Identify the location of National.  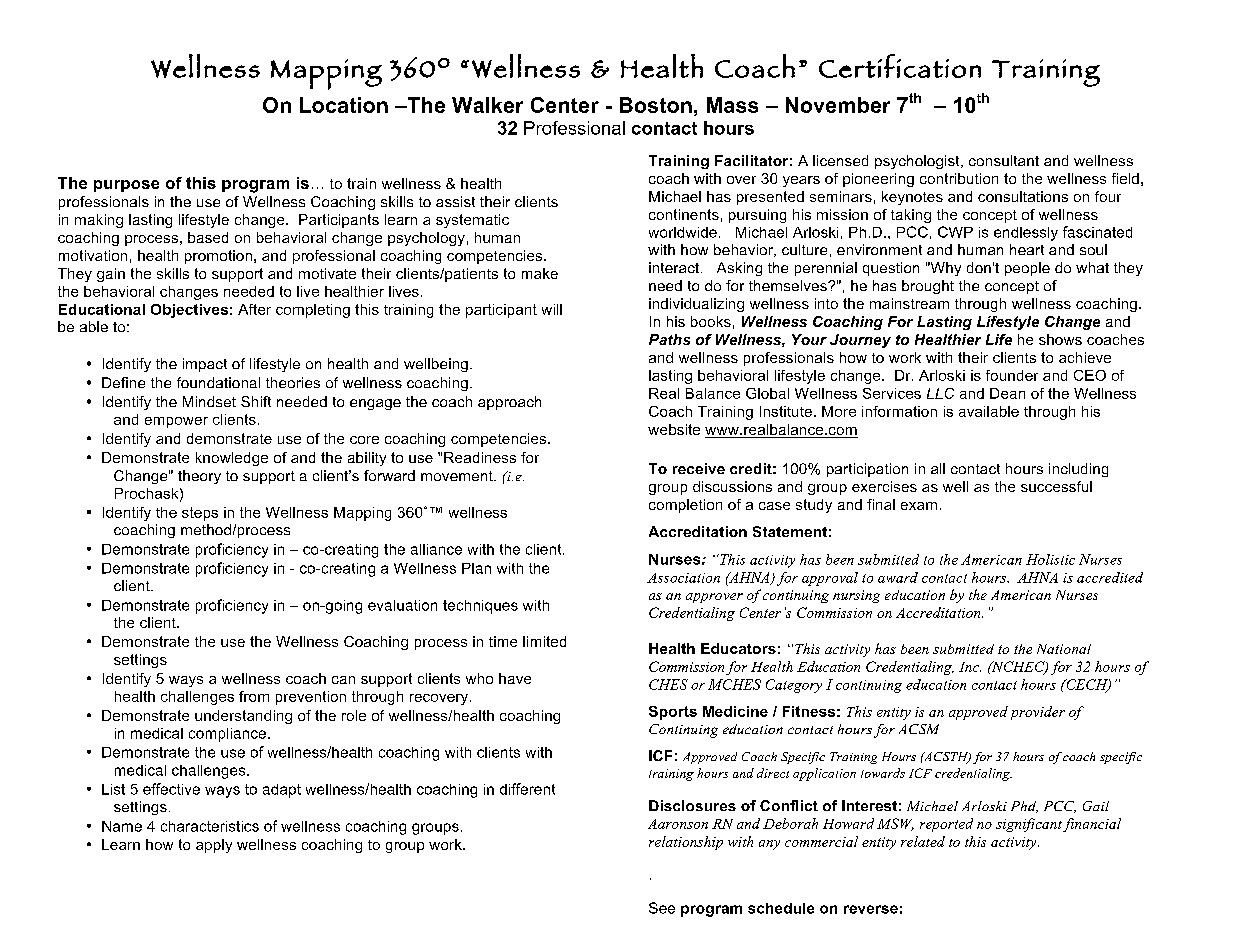
(1064, 649).
